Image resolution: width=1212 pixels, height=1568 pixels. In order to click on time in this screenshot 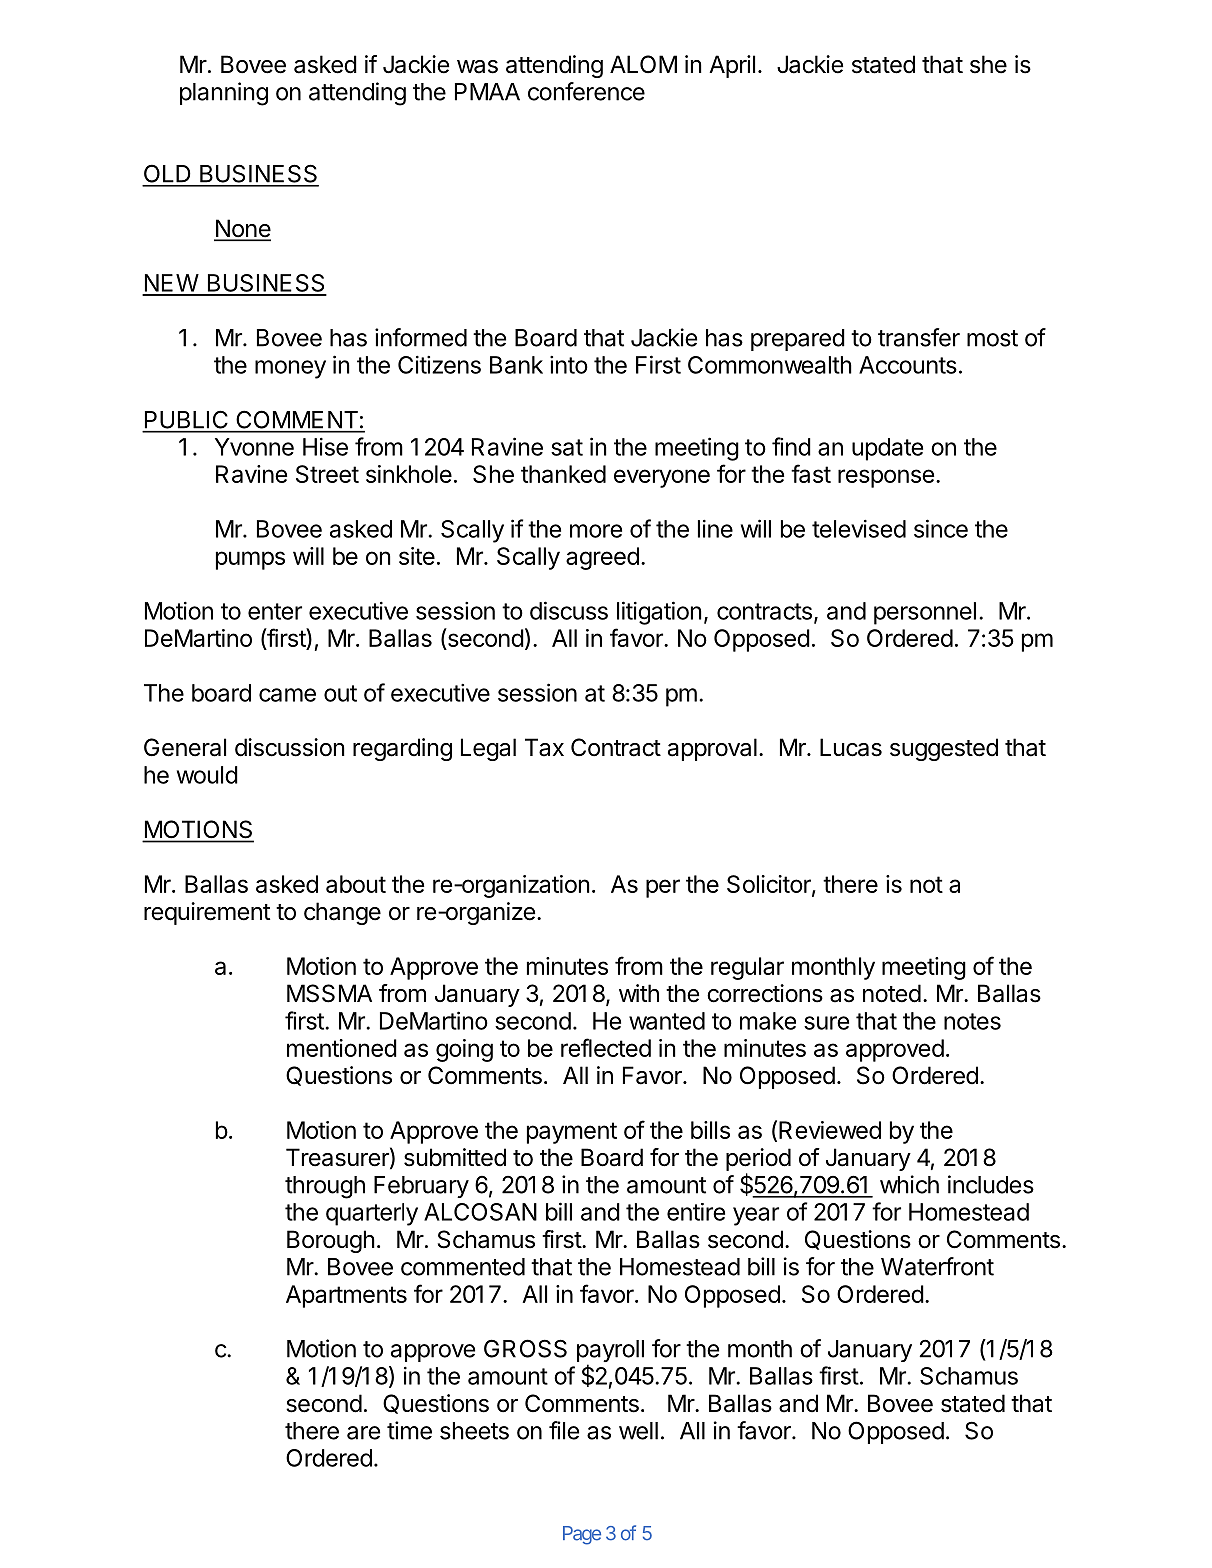, I will do `click(409, 1430)`.
